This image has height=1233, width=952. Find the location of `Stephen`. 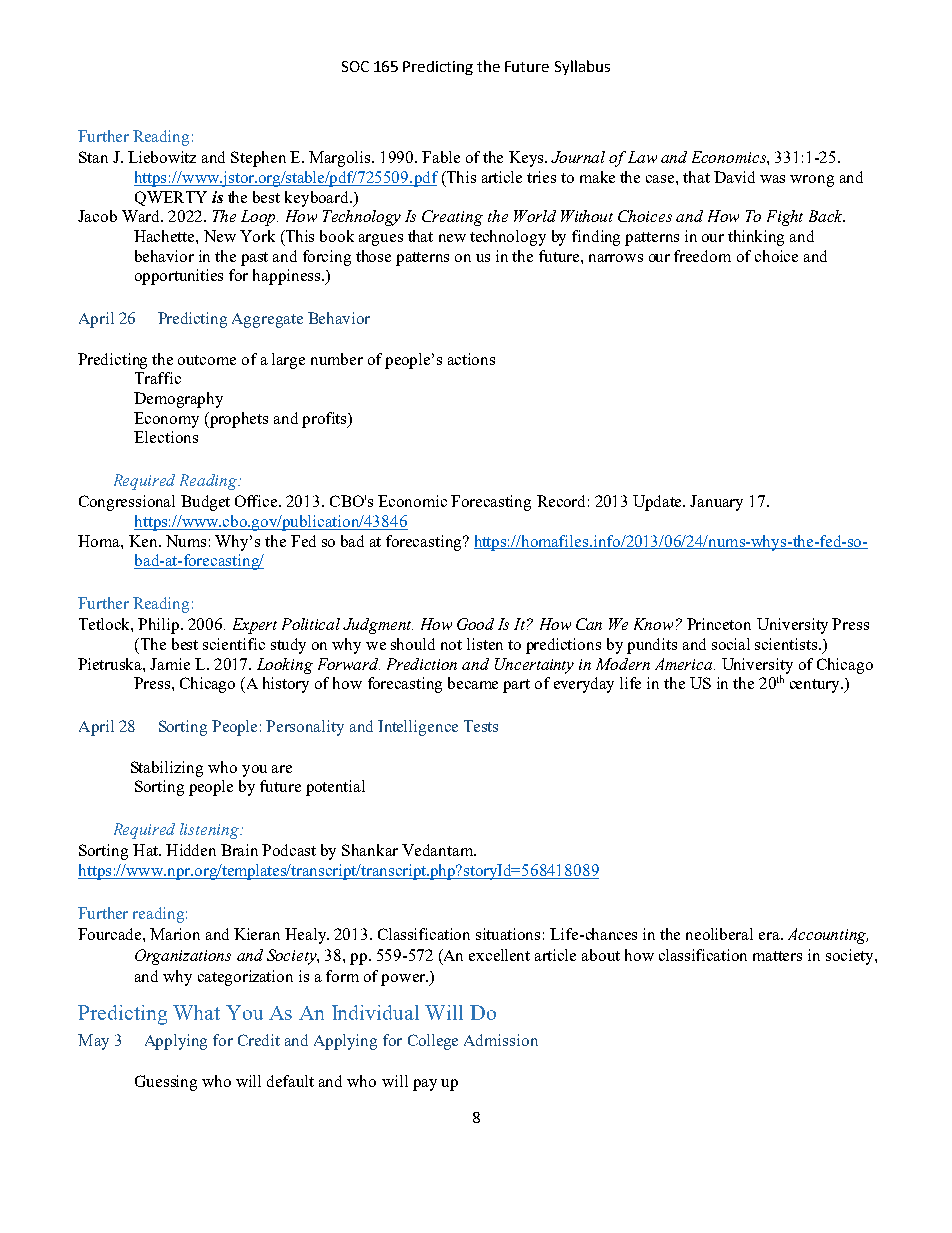

Stephen is located at coordinates (258, 159).
